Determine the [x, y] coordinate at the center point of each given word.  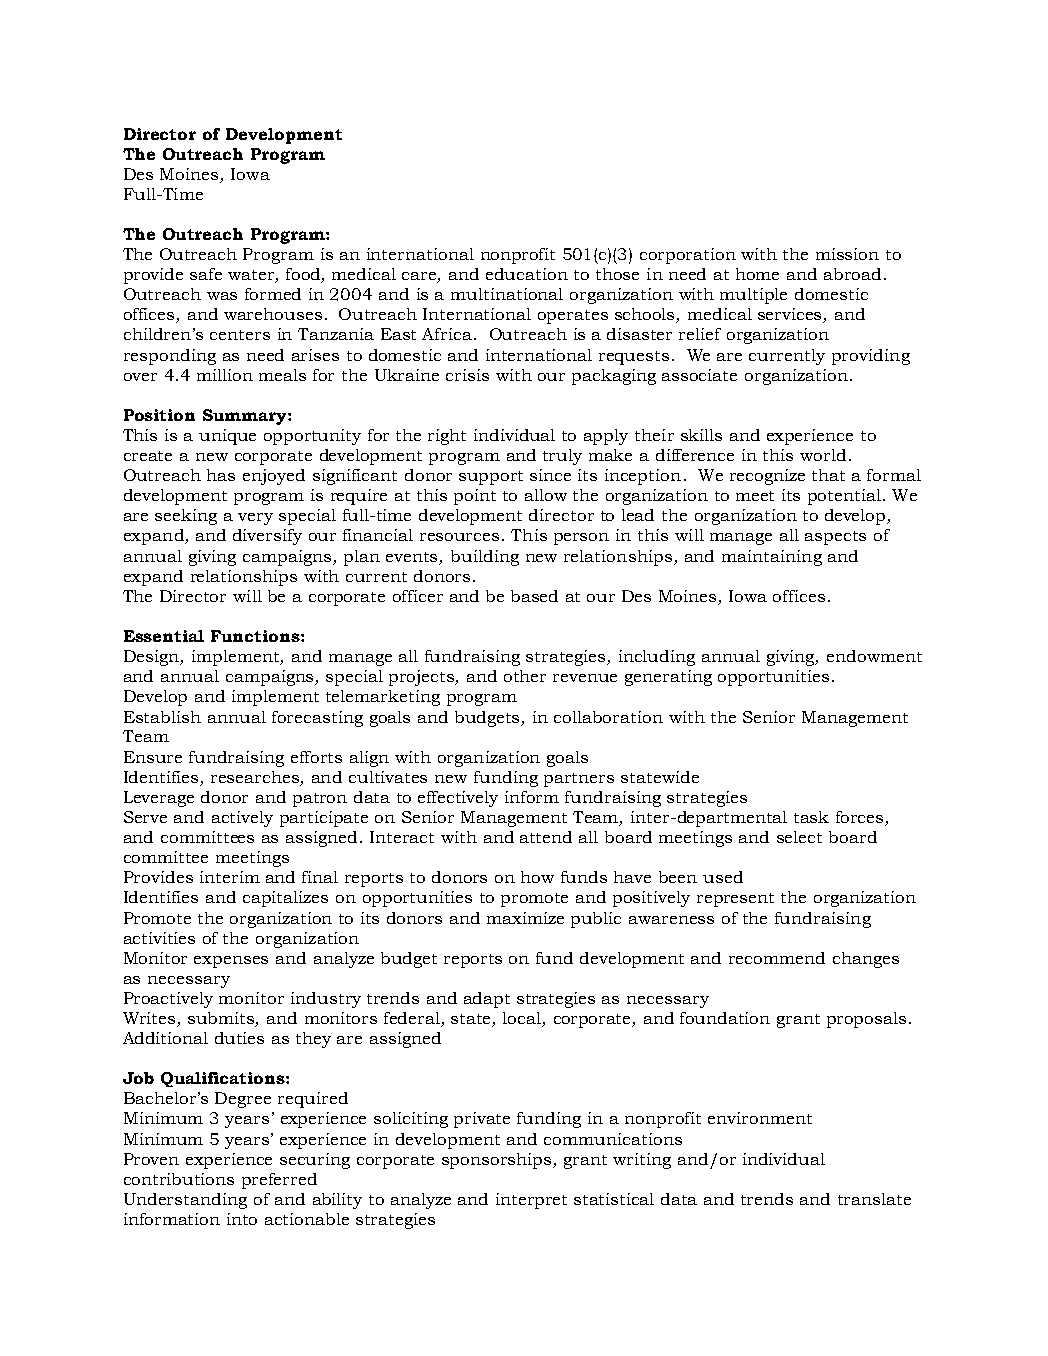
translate [874, 1199]
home [757, 274]
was [222, 296]
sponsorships [498, 1161]
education [527, 274]
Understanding [185, 1201]
